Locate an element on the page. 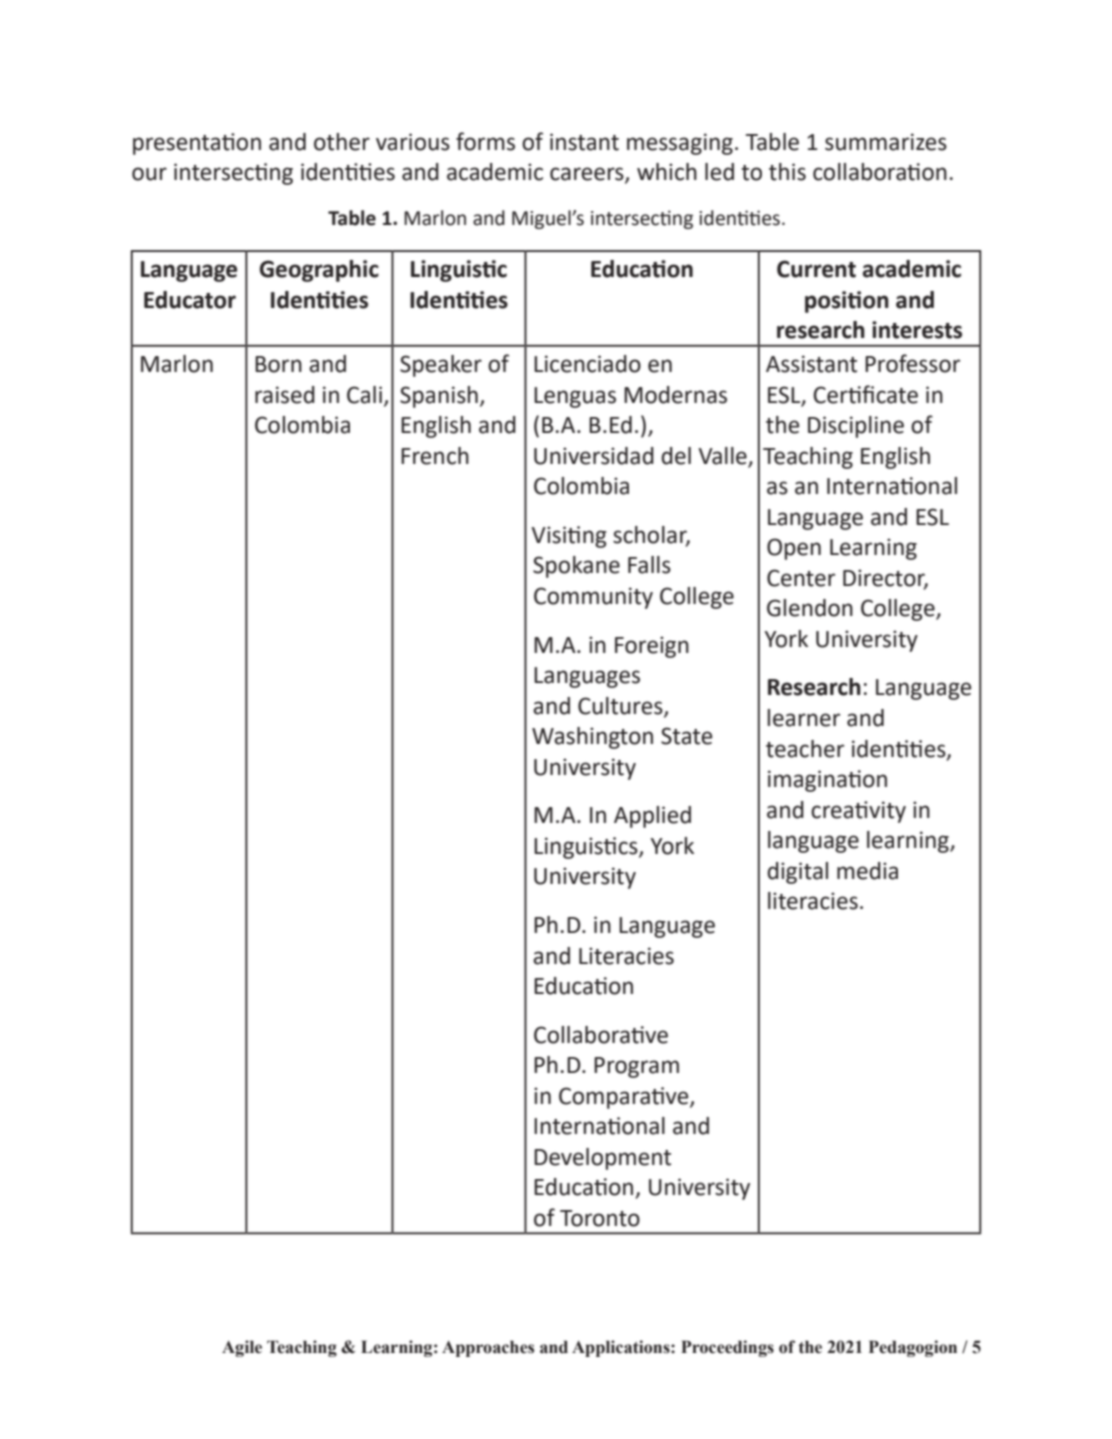 The height and width of the page is (1439, 1112). this is located at coordinates (787, 172).
